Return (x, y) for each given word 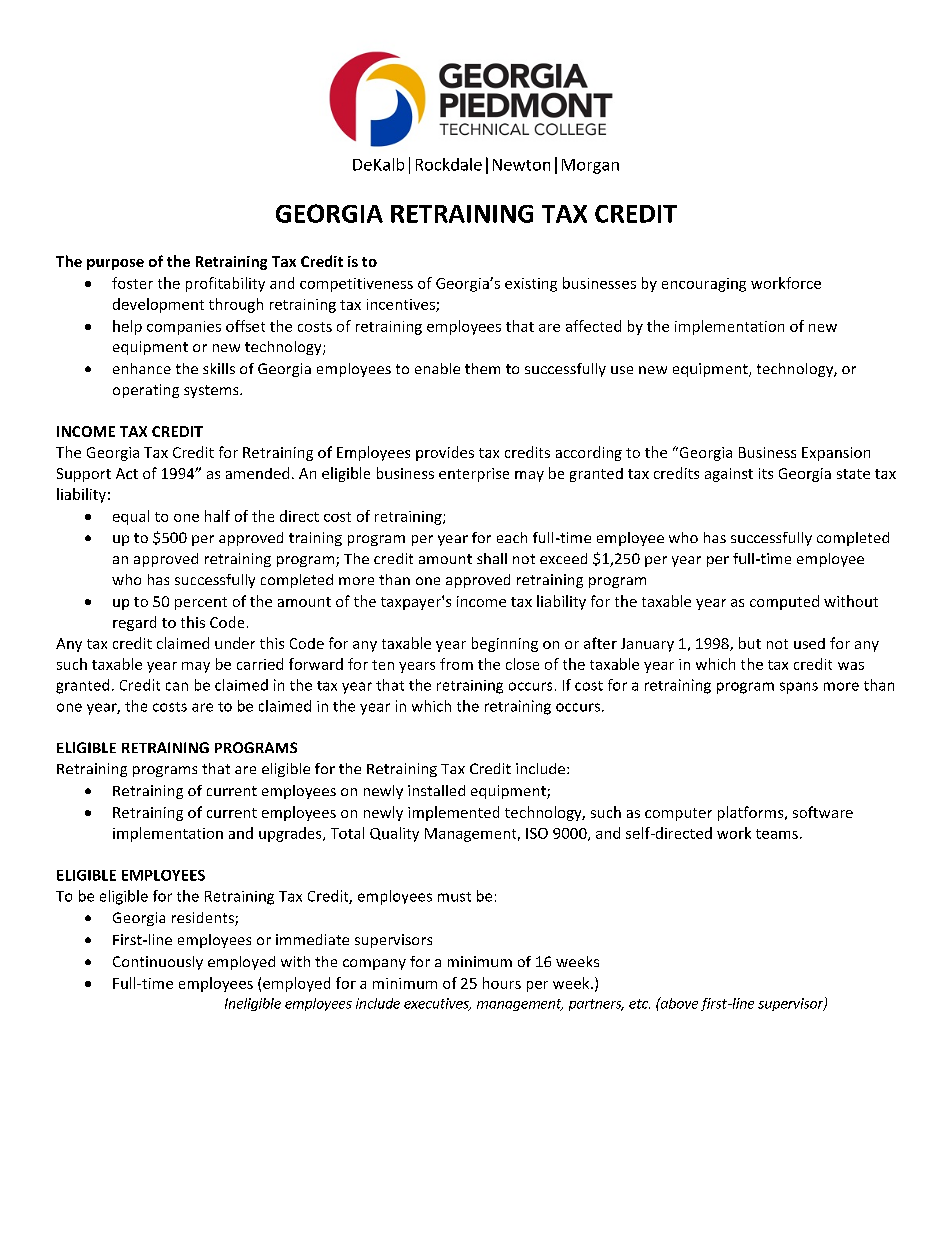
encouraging (704, 285)
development (158, 305)
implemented (453, 813)
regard (134, 623)
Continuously (158, 963)
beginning (505, 644)
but (750, 643)
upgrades (291, 834)
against (729, 475)
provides (445, 453)
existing (531, 285)
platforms (752, 813)
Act (127, 473)
